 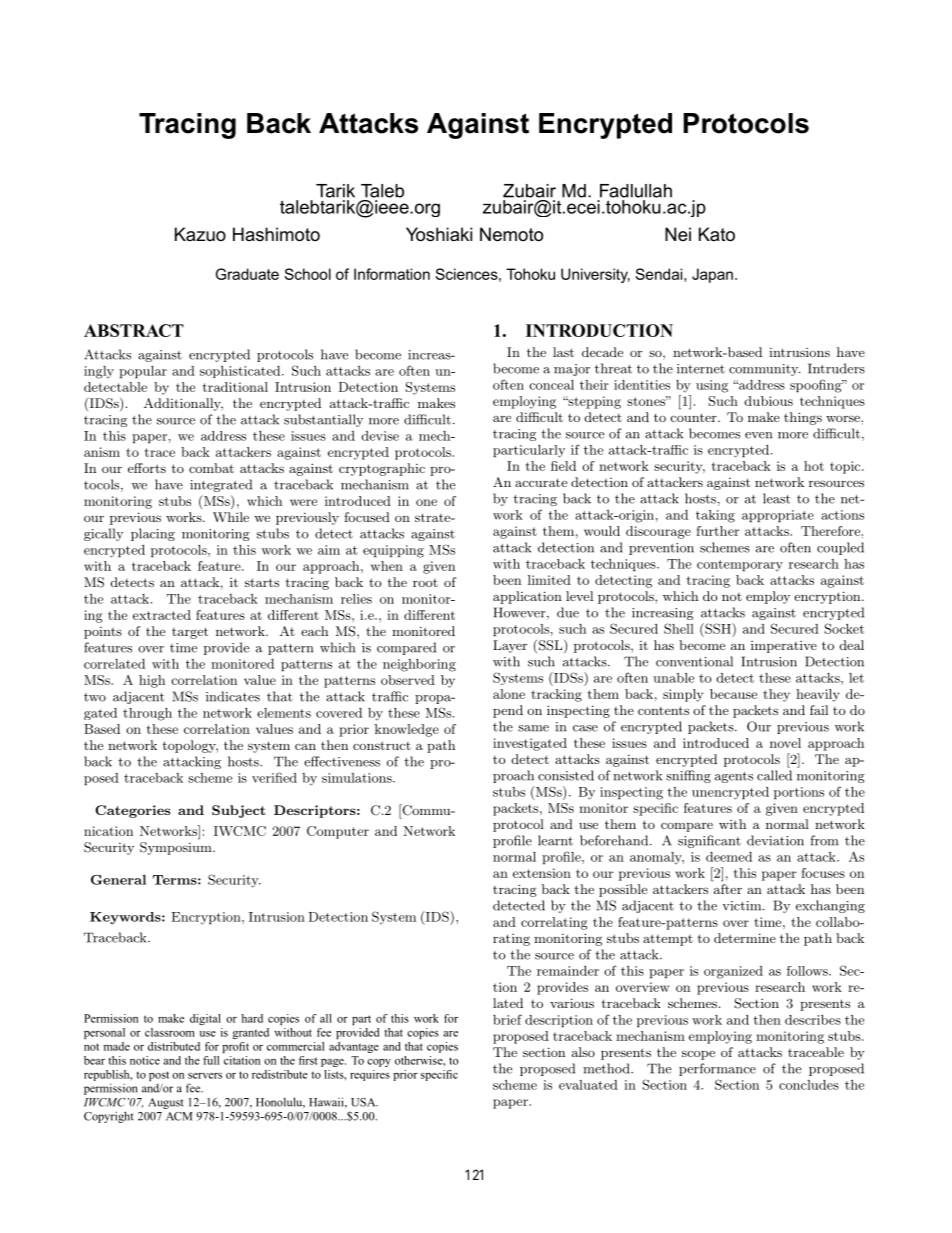 I want to click on learnt, so click(x=555, y=840).
